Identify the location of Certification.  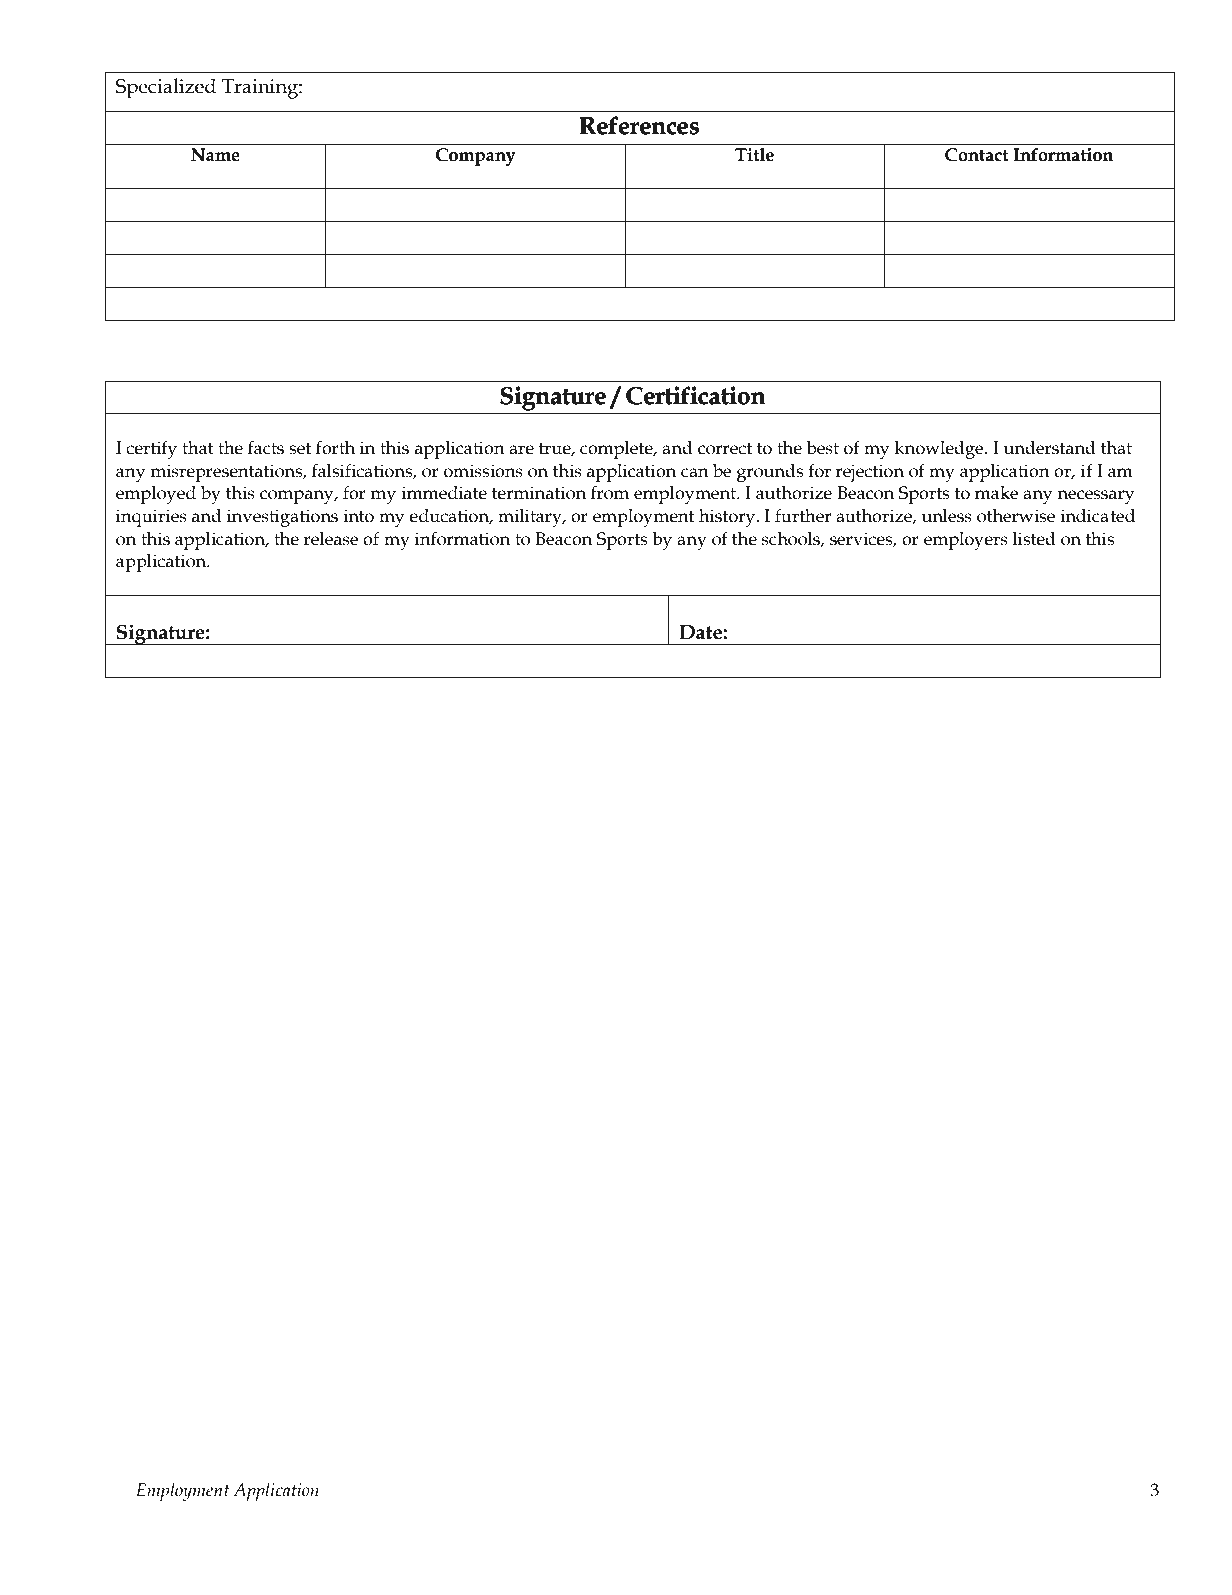
(695, 395).
